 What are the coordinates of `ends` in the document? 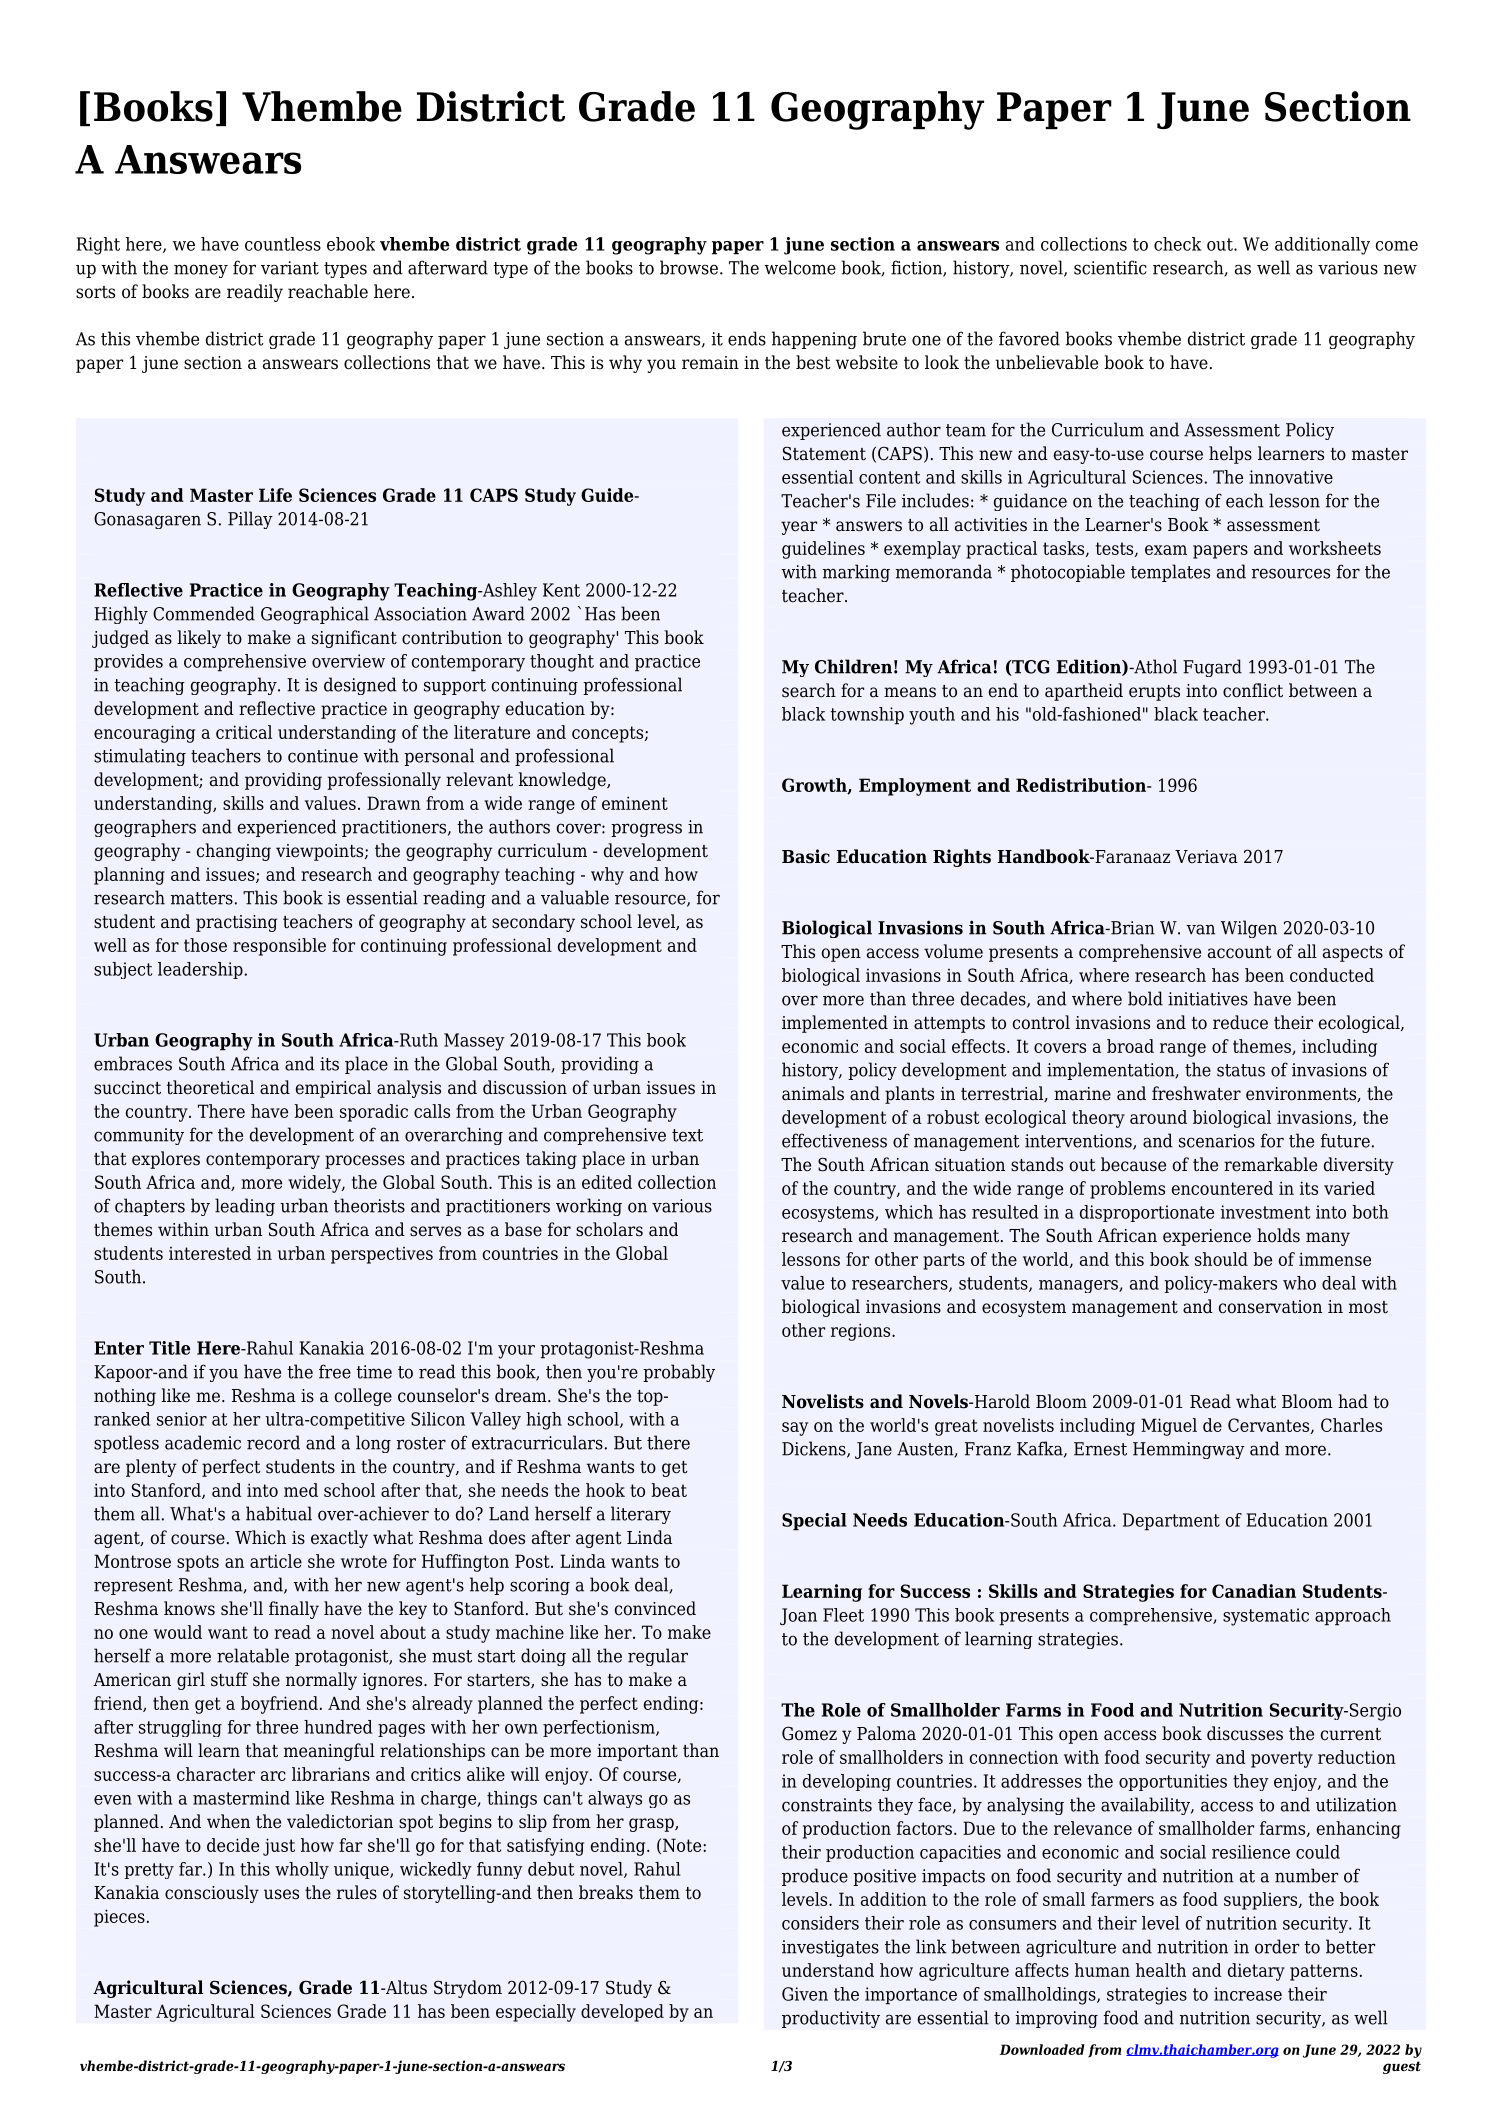 It's located at (747, 338).
